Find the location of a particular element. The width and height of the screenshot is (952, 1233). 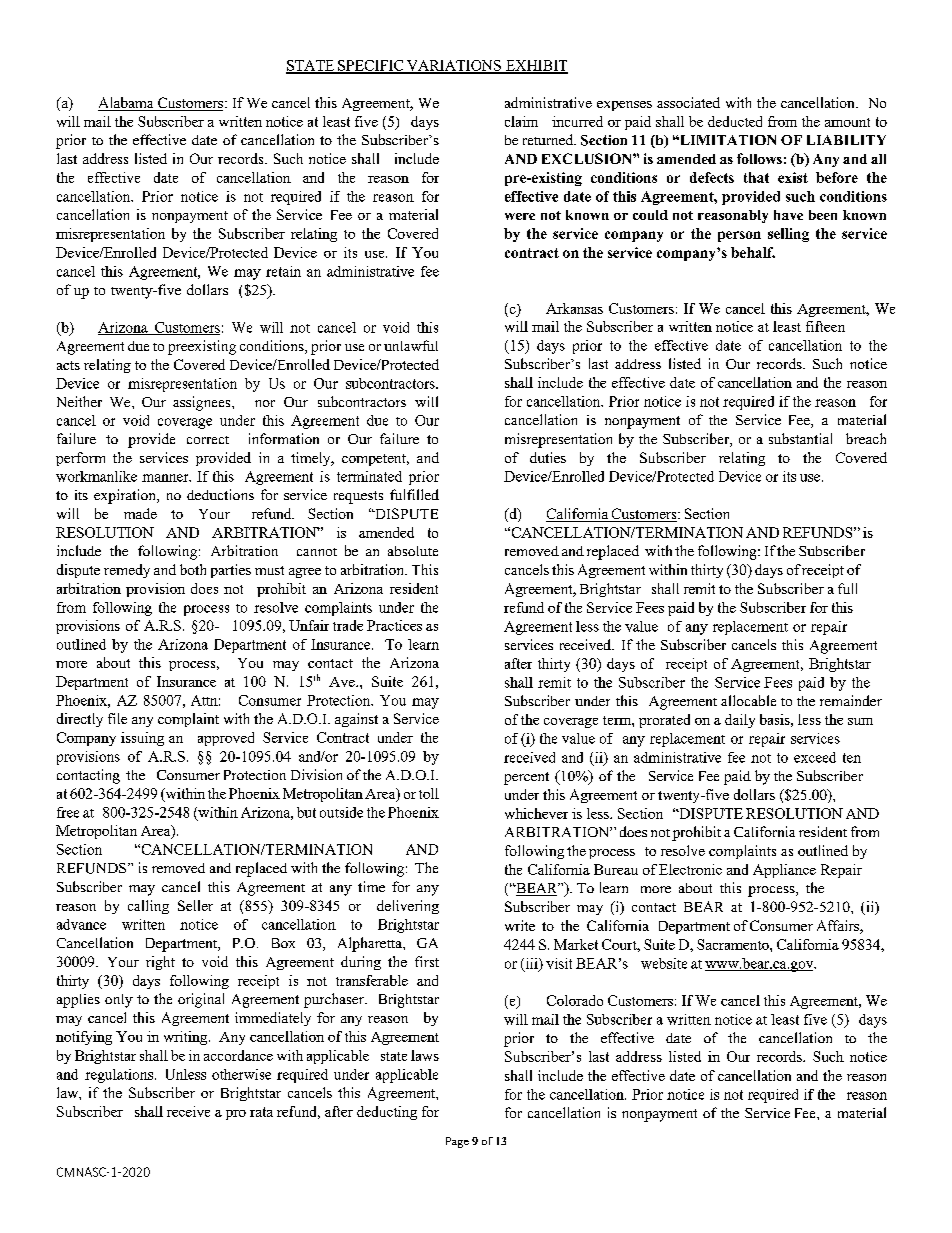

Alabama is located at coordinates (127, 104).
